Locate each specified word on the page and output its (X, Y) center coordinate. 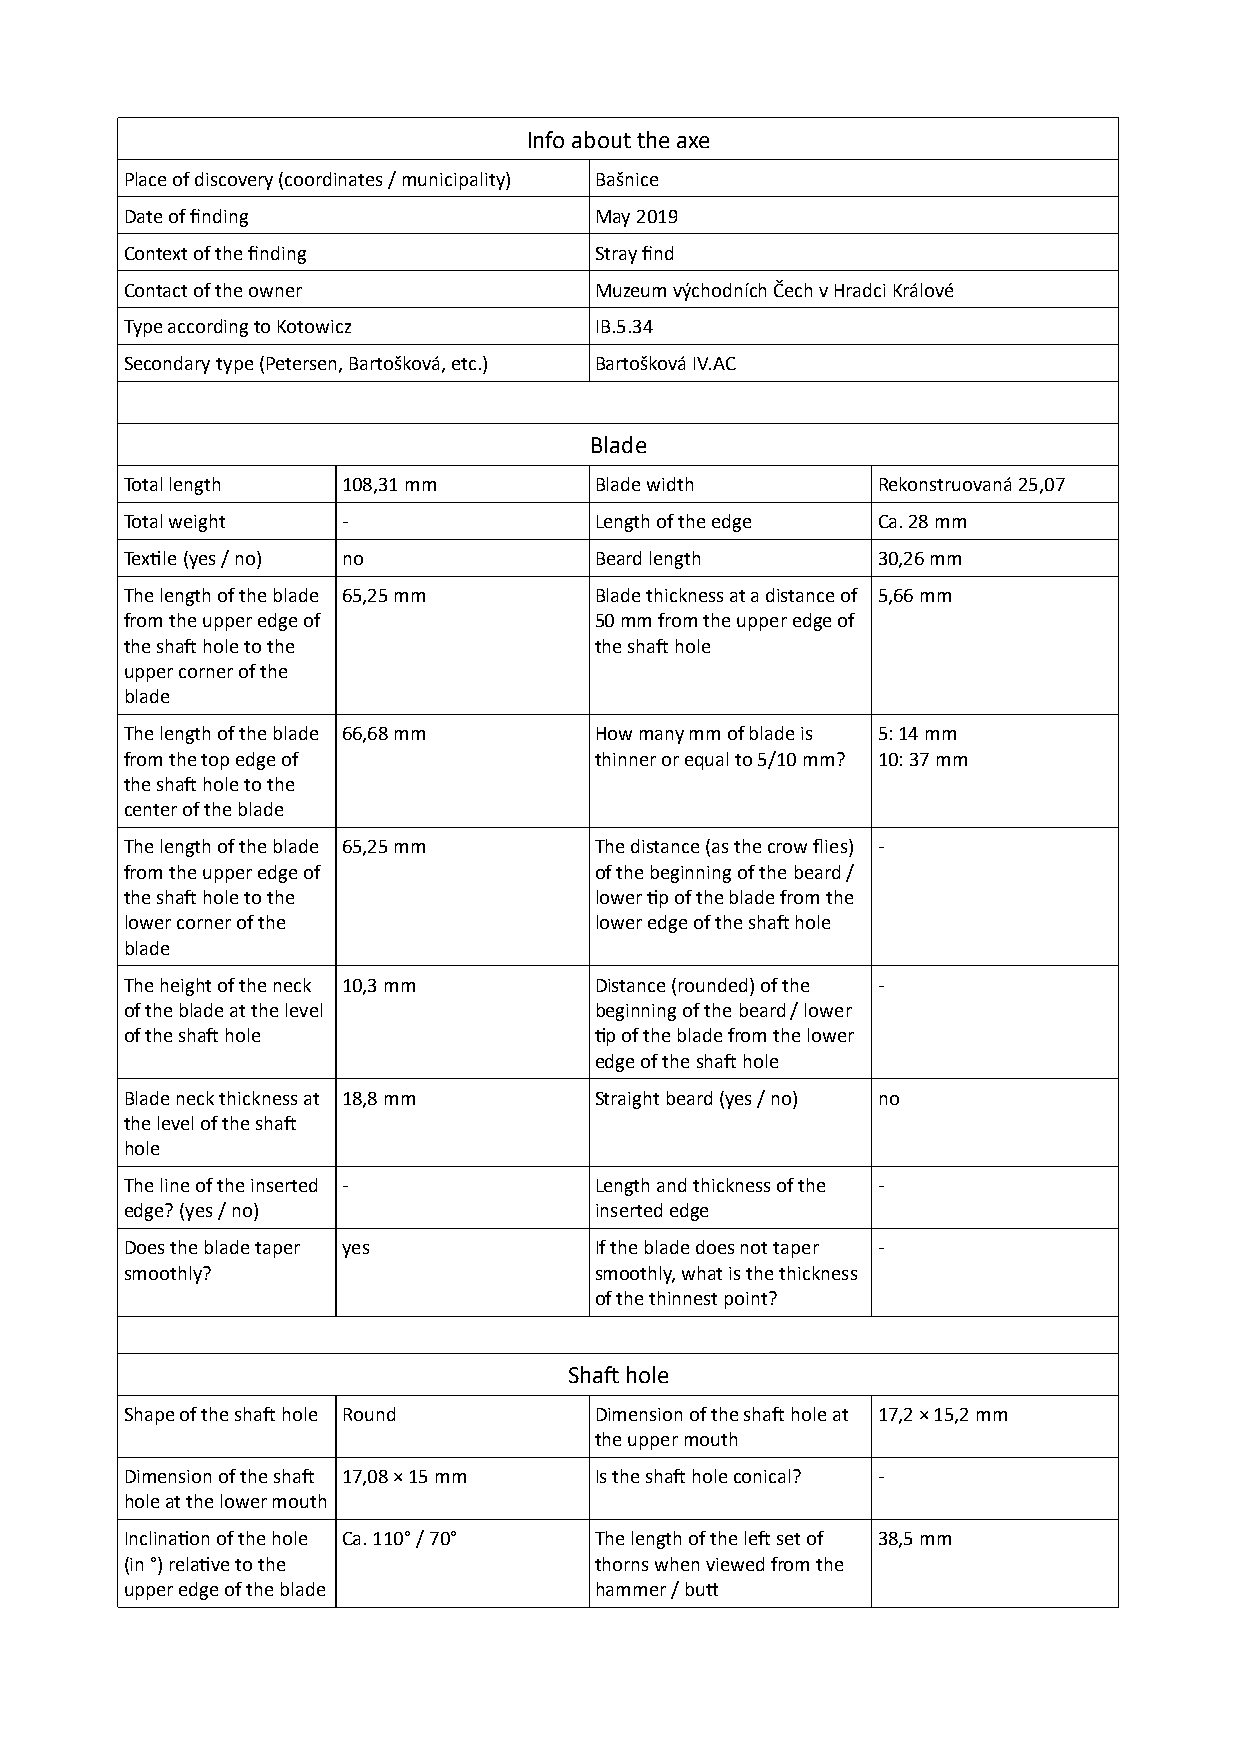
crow (787, 848)
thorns (621, 1564)
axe (693, 142)
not (754, 1248)
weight (197, 523)
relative (199, 1564)
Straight (627, 1100)
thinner (625, 759)
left (757, 1538)
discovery (234, 181)
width (670, 484)
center (151, 810)
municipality (455, 181)
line (175, 1185)
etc (464, 364)
